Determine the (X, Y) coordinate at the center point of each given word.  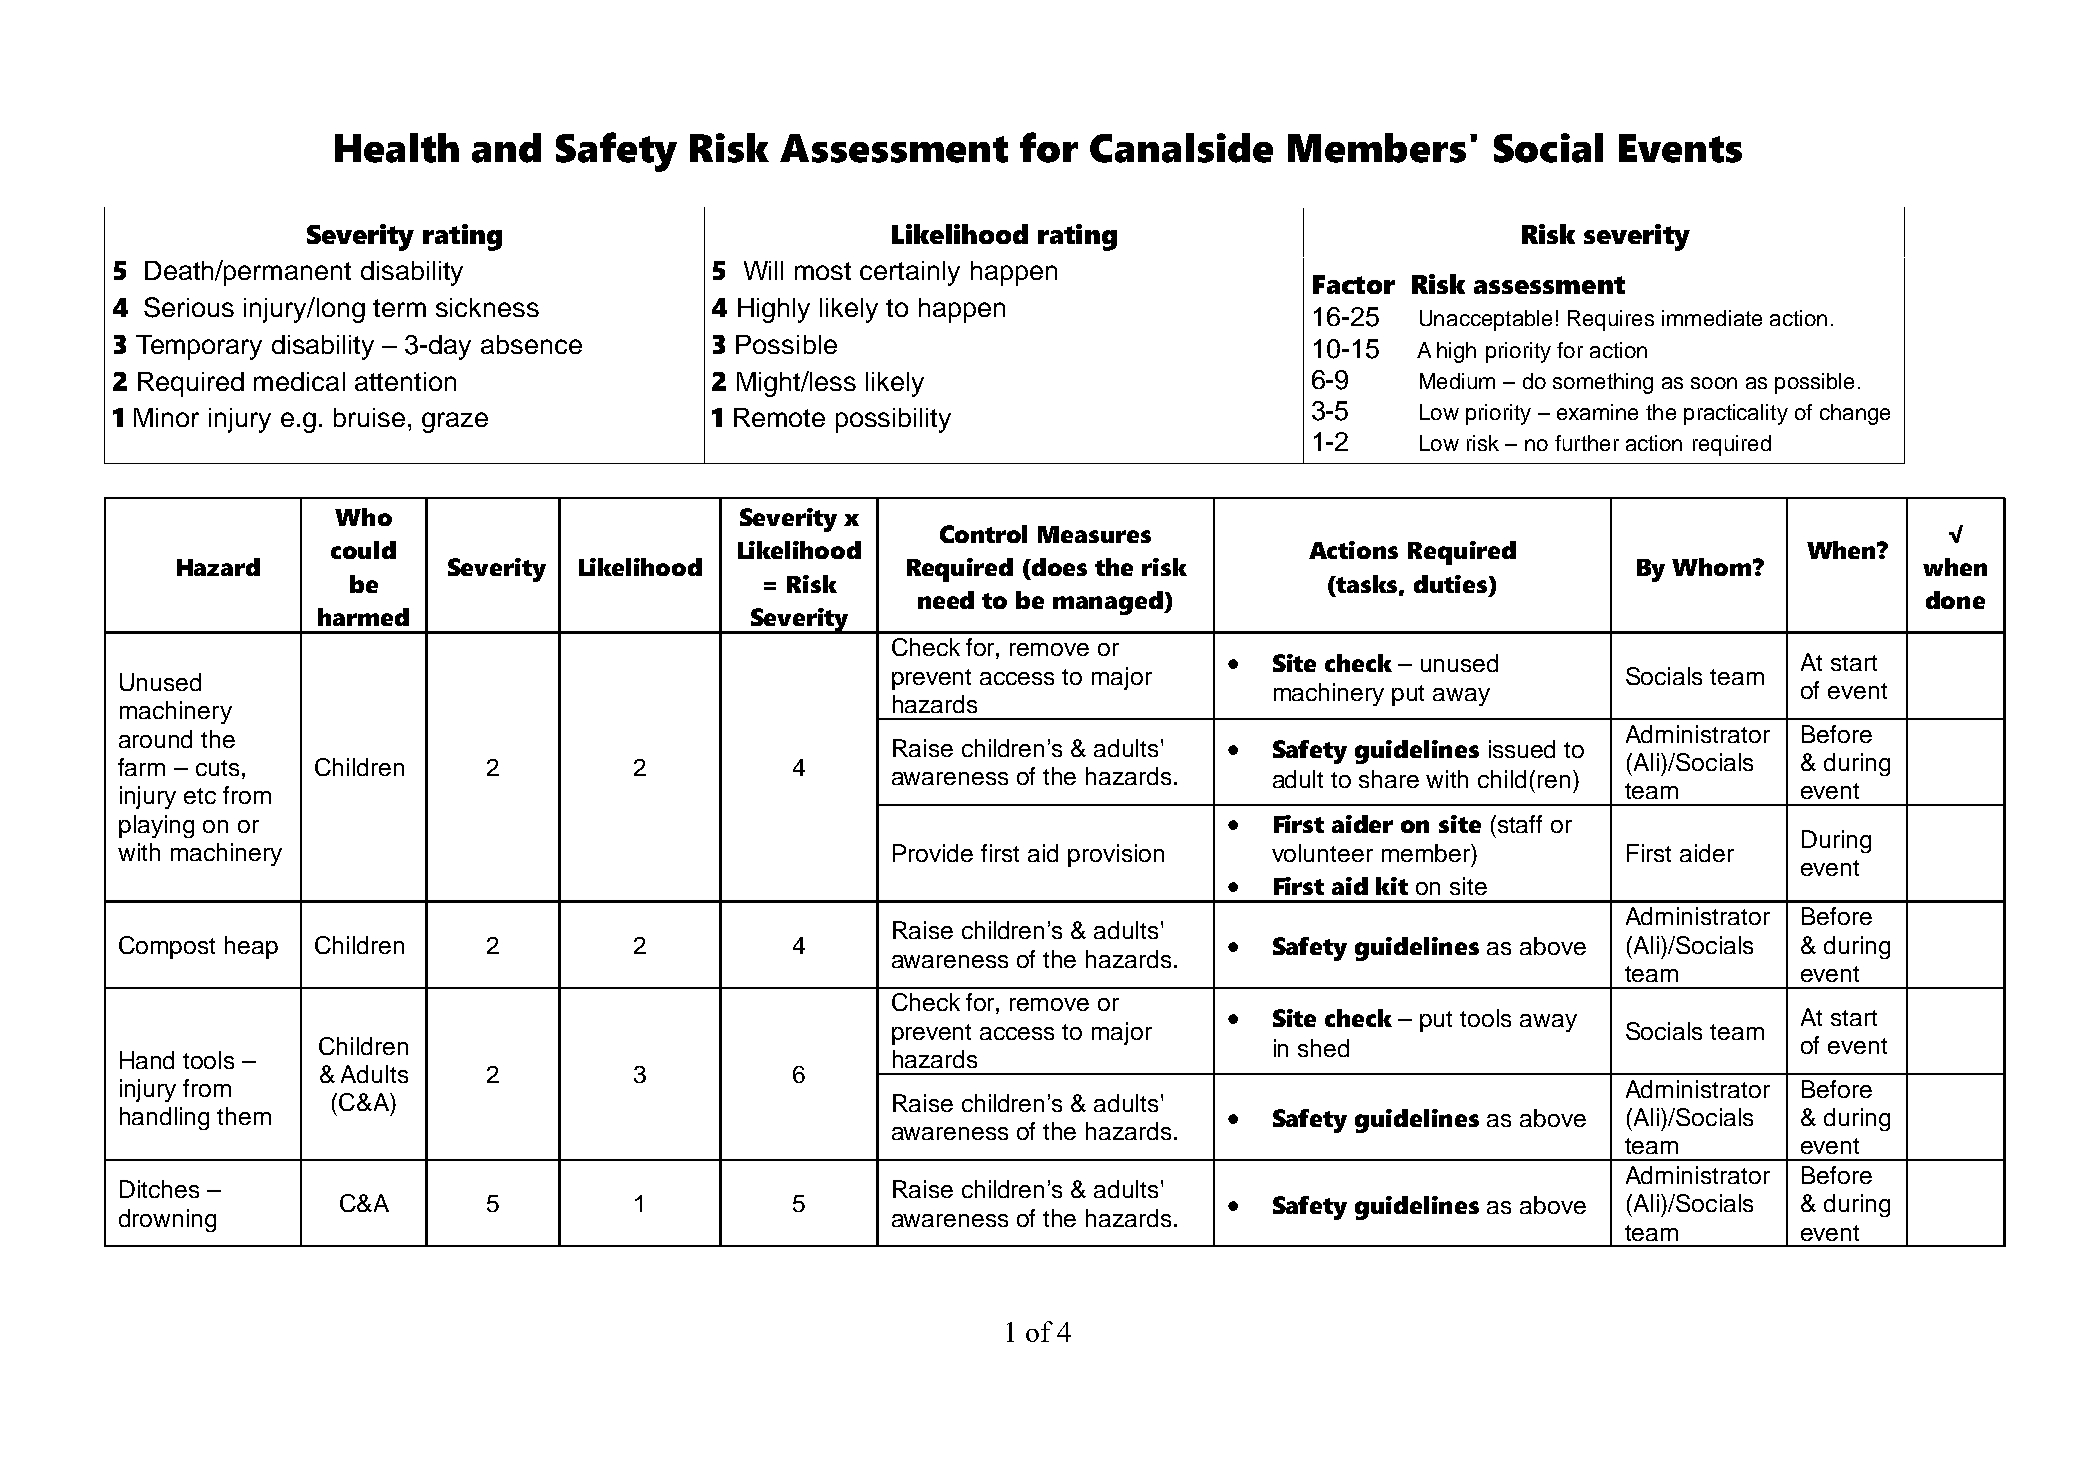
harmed (363, 617)
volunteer (1322, 853)
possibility (893, 420)
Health (397, 148)
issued (1522, 749)
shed (1323, 1048)
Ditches (159, 1189)
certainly (910, 273)
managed (1109, 603)
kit (1392, 886)
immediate (1712, 318)
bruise (369, 417)
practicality (1736, 414)
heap (251, 947)
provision (1116, 855)
